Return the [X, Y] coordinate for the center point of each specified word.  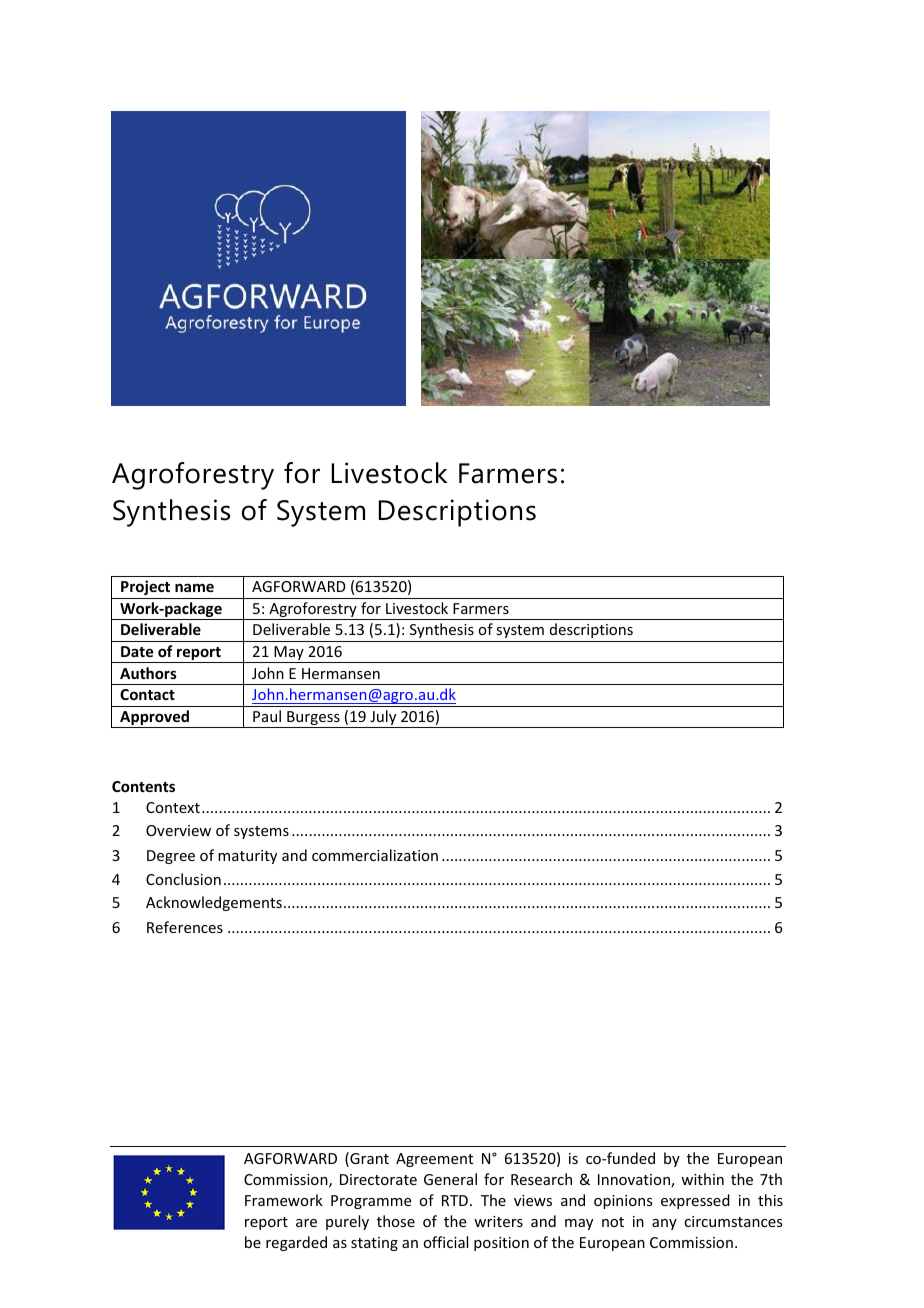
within [702, 1179]
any [664, 1224]
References [185, 927]
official [445, 1242]
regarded [296, 1243]
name [194, 587]
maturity [247, 857]
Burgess [313, 719]
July [383, 719]
